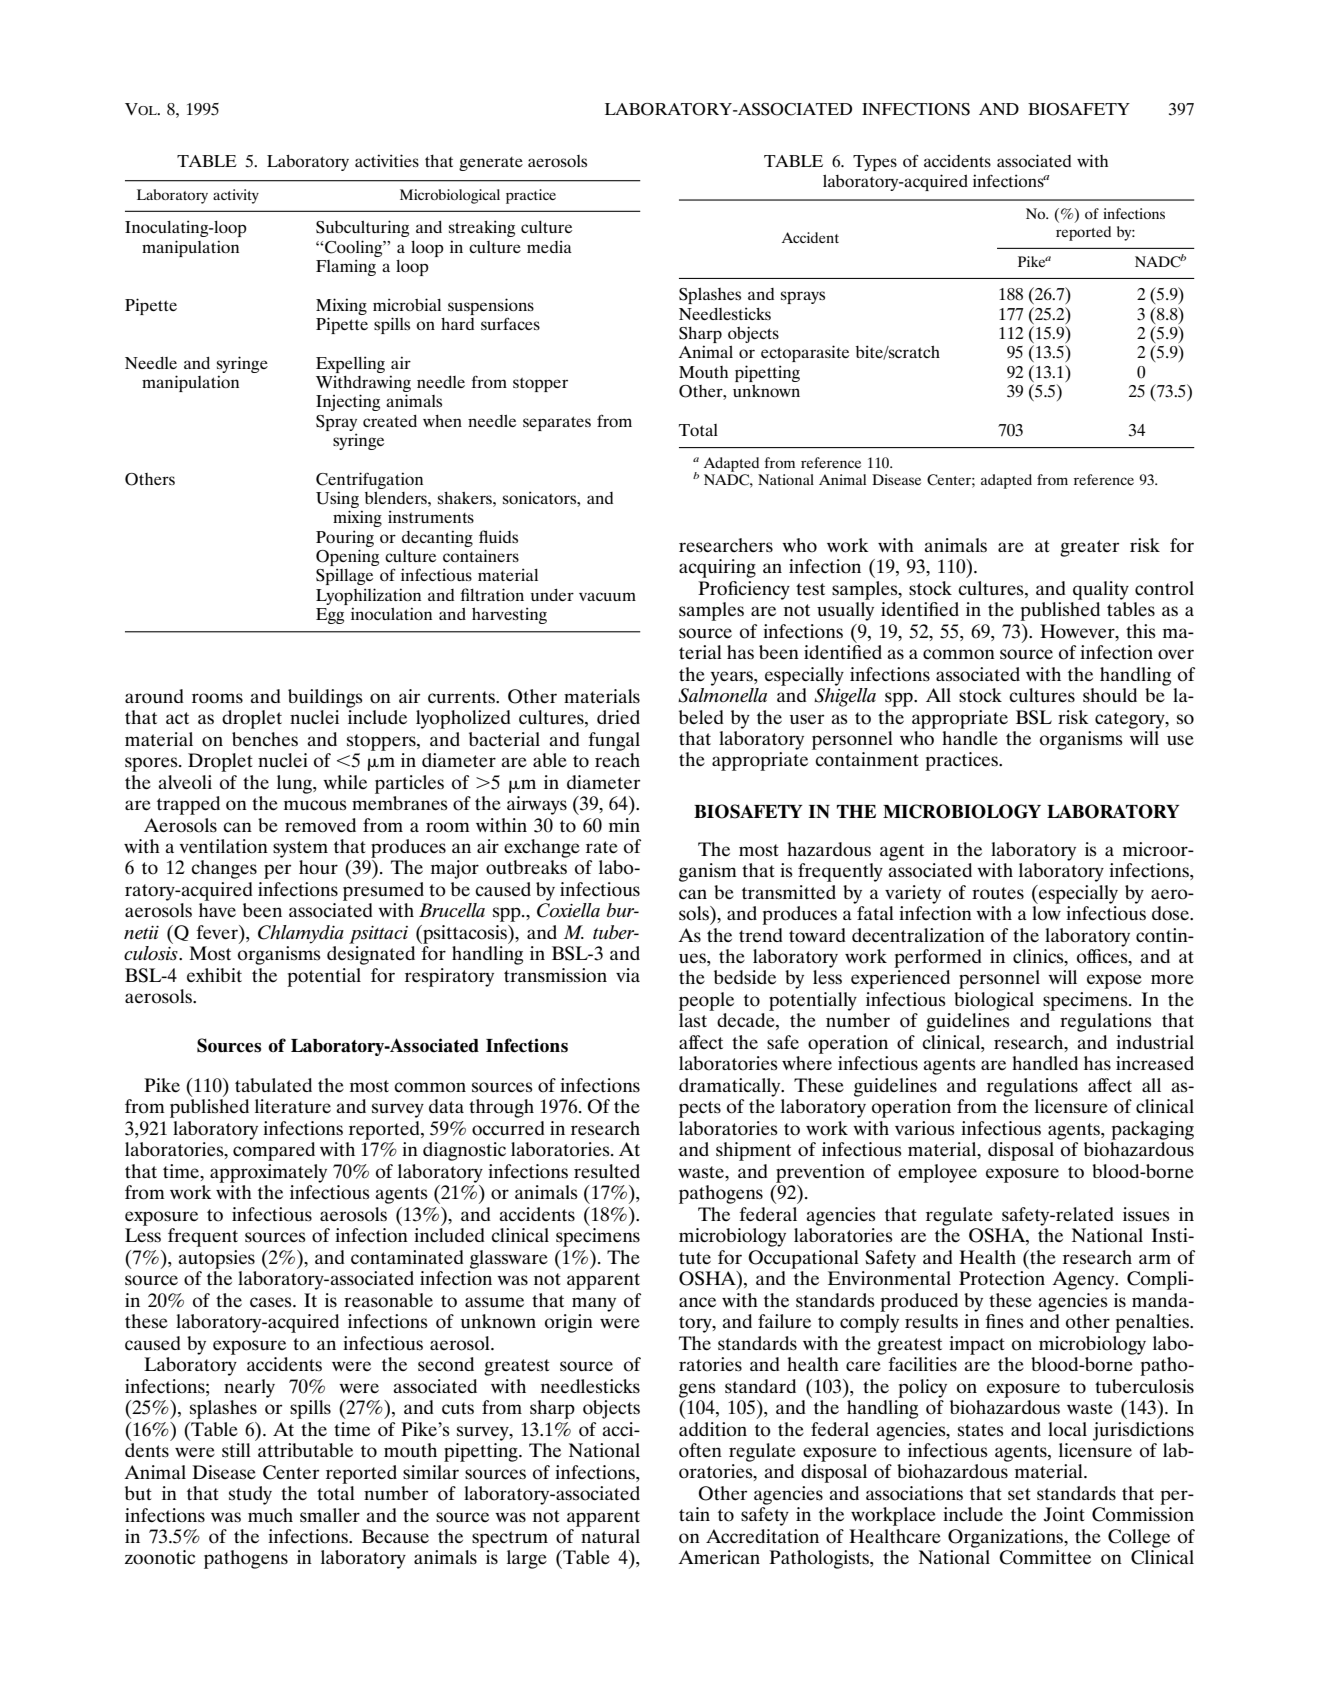 This screenshot has height=1705, width=1317. What do you see at coordinates (270, 1515) in the screenshot?
I see `much` at bounding box center [270, 1515].
